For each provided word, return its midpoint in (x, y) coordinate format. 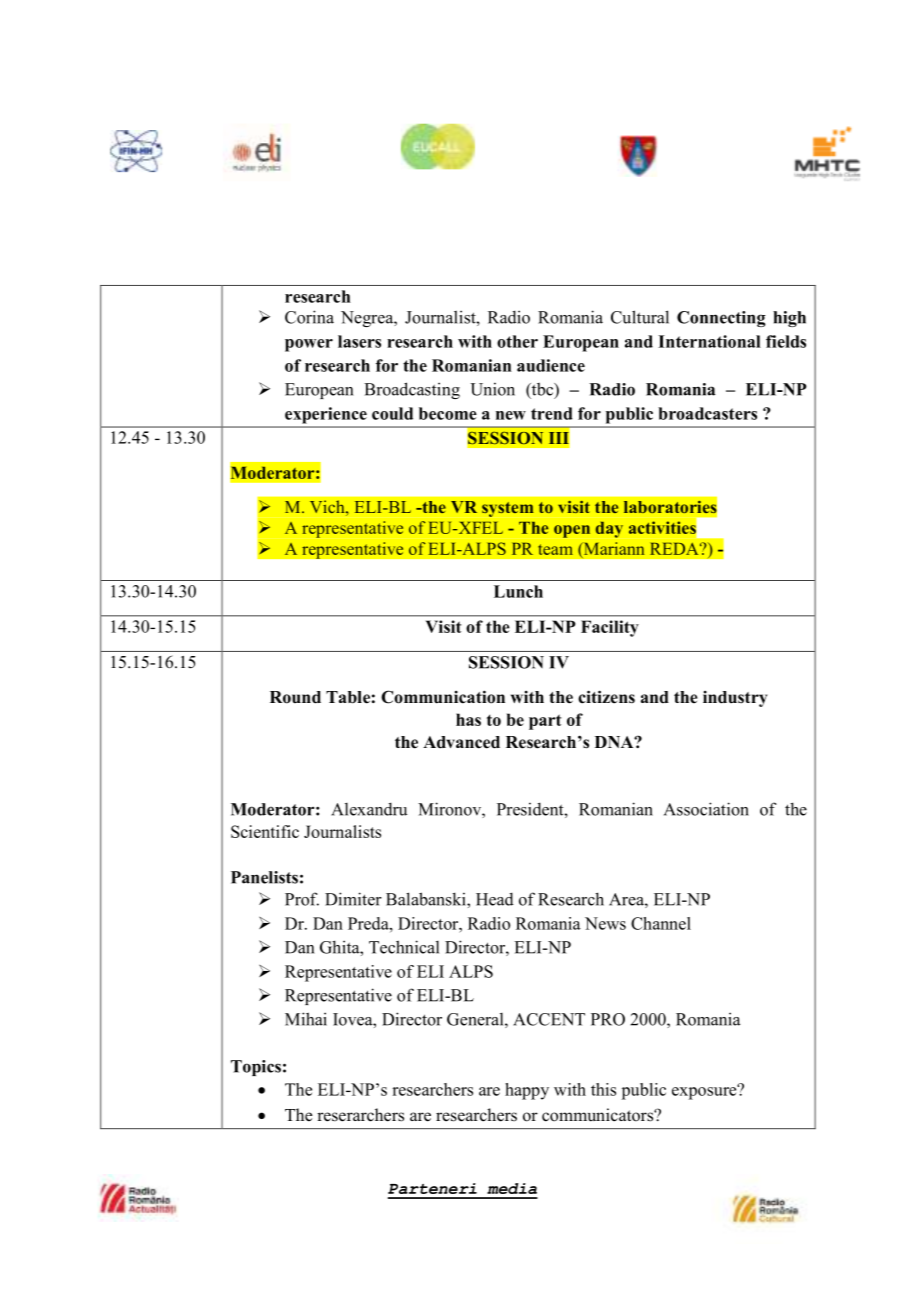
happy (527, 1091)
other (517, 341)
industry (735, 699)
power (309, 345)
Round (295, 697)
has (468, 719)
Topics (256, 1068)
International (709, 341)
